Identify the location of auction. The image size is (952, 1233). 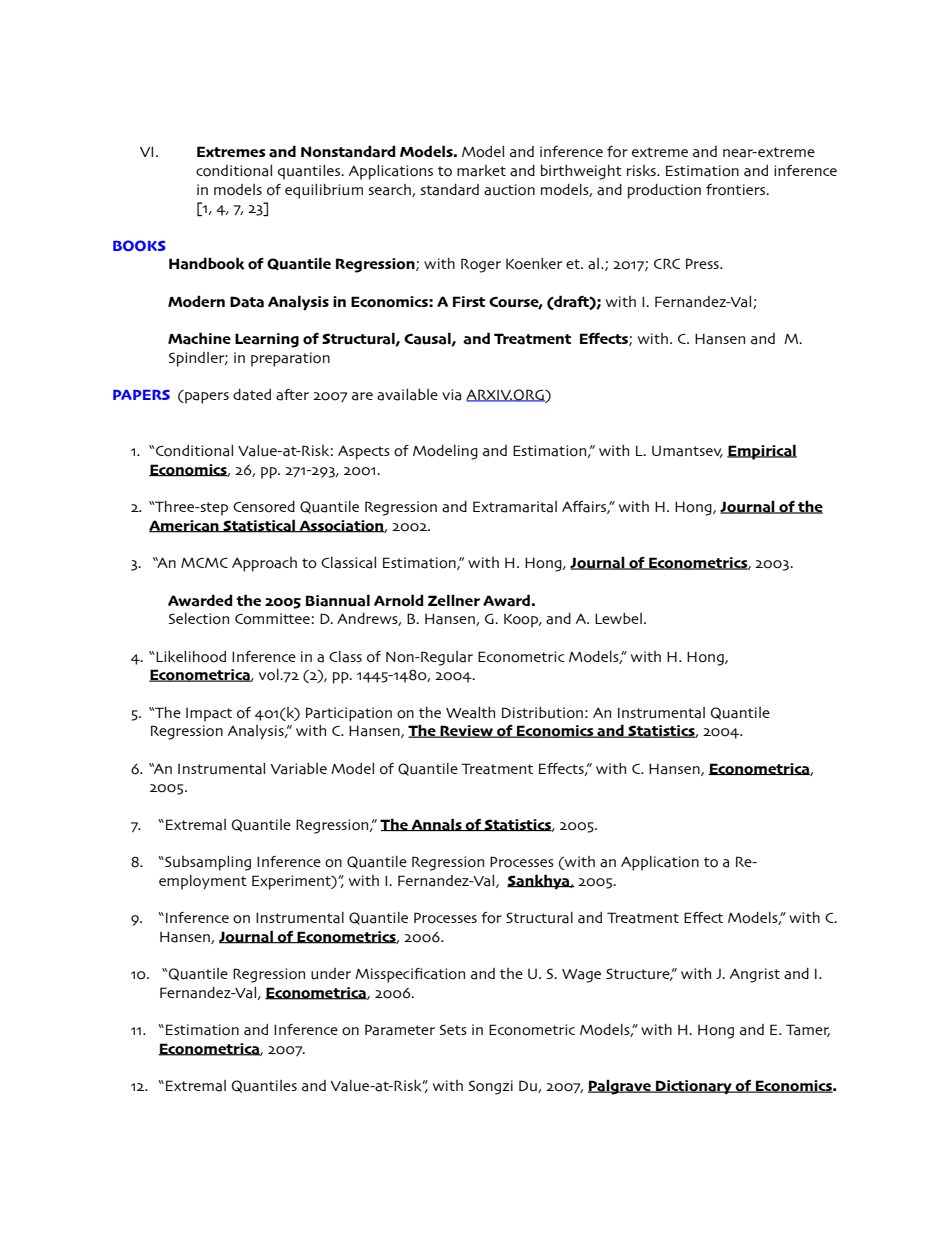
(509, 190).
